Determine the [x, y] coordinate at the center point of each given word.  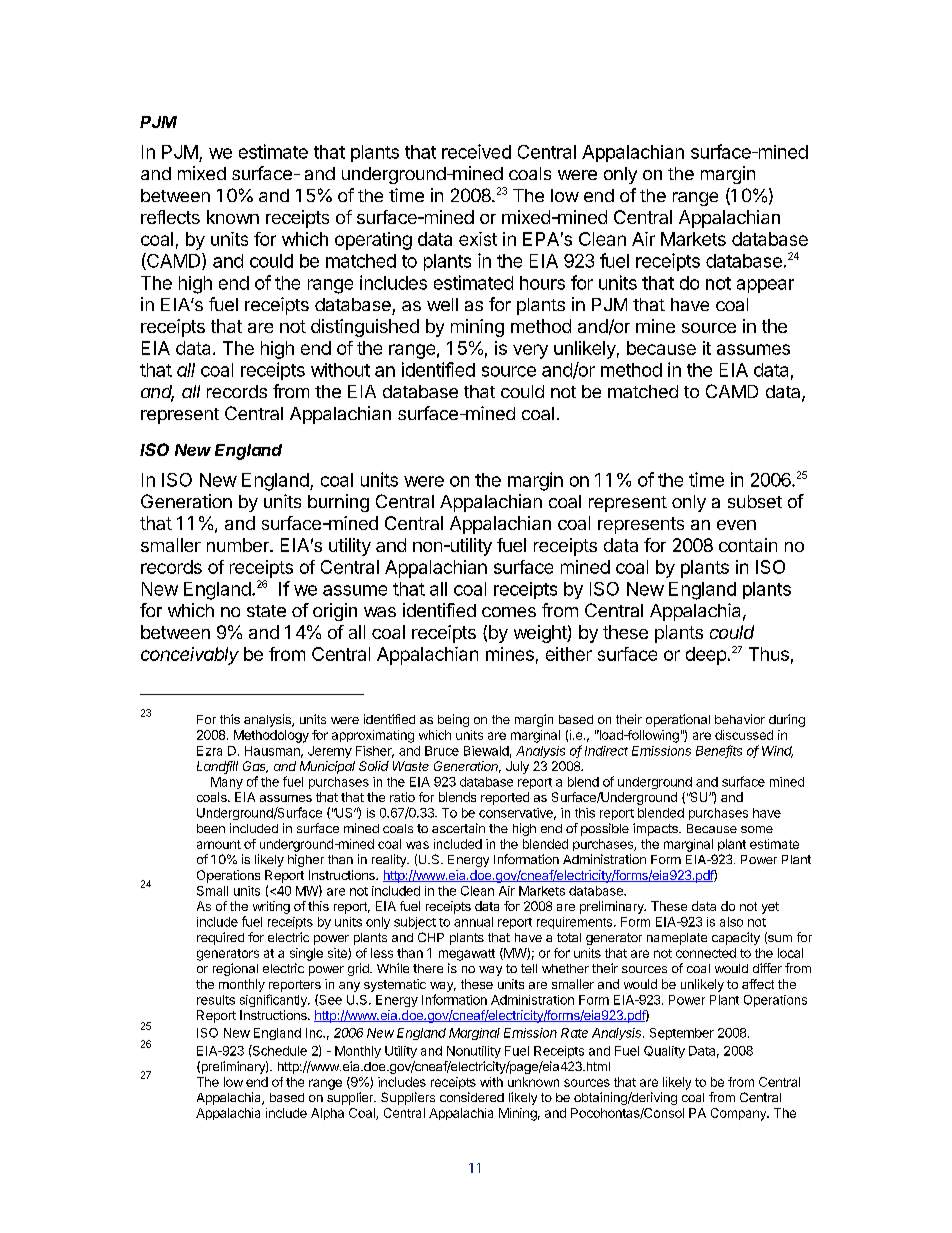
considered [472, 1097]
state [266, 611]
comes [509, 612]
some [757, 829]
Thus [769, 654]
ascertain [458, 828]
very [530, 351]
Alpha [327, 1114]
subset [755, 501]
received [476, 151]
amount [219, 844]
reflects [170, 217]
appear [765, 286]
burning [338, 503]
